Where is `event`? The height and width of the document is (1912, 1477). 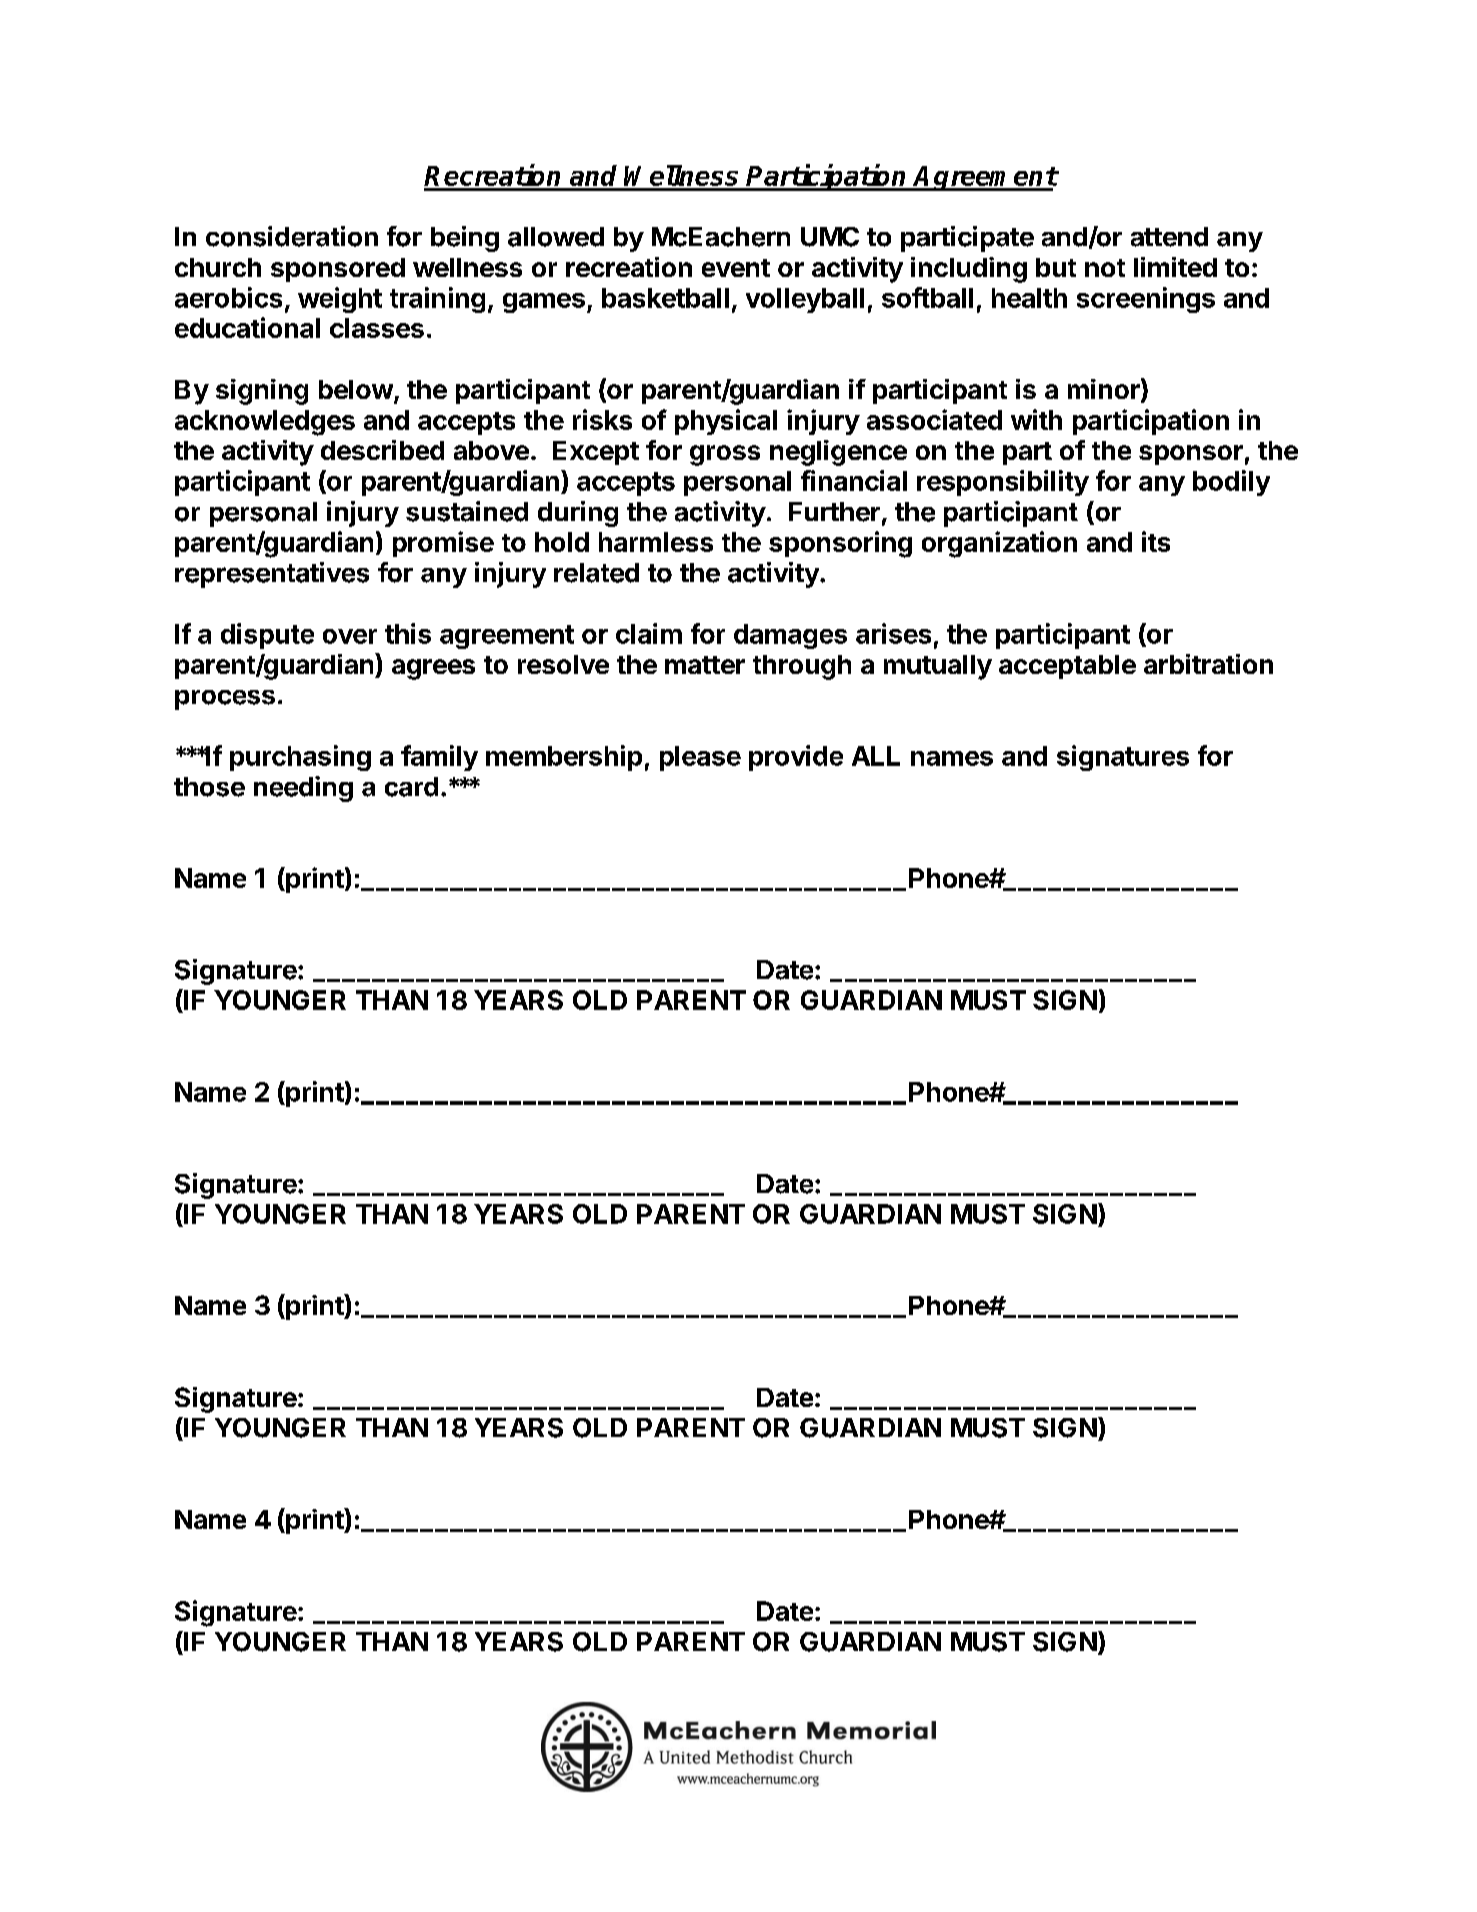
event is located at coordinates (736, 268).
